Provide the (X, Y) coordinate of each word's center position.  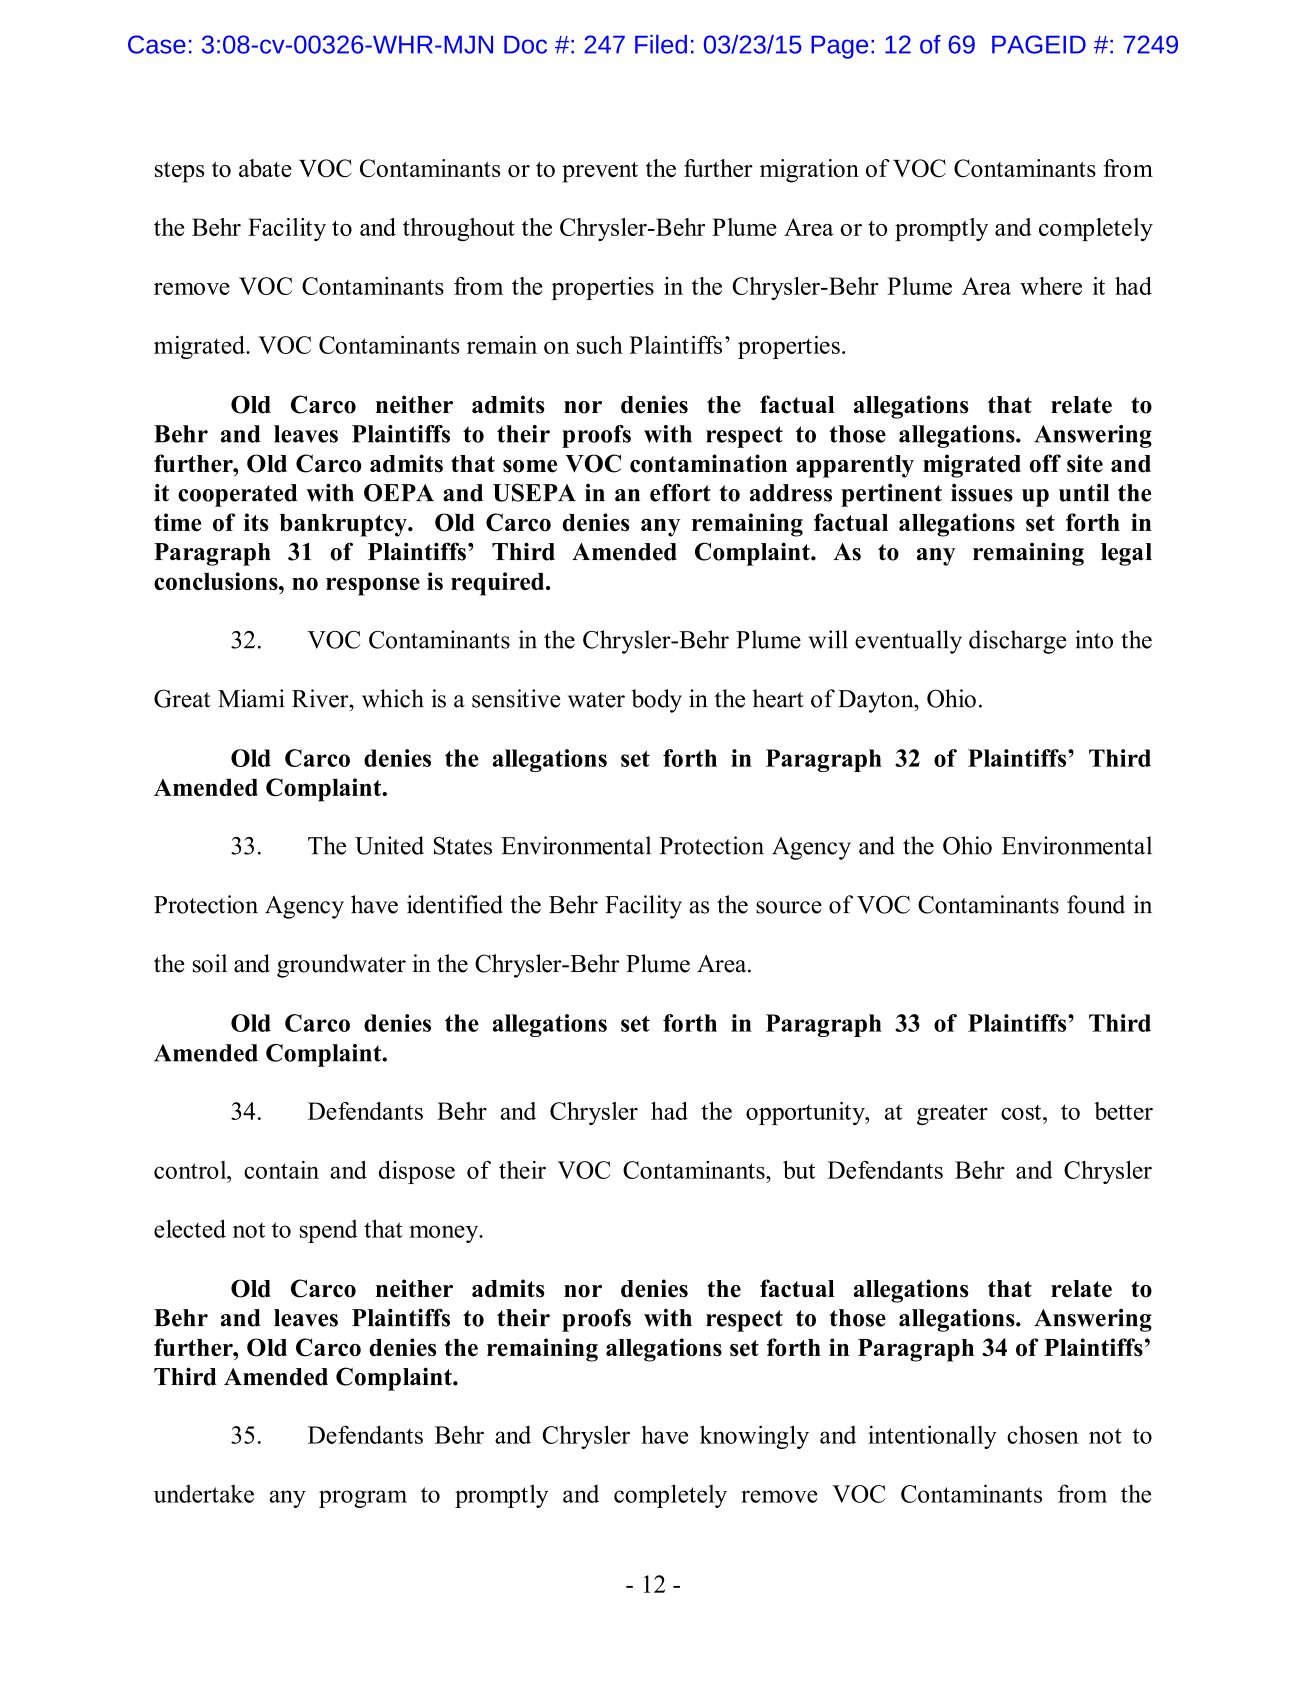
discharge (1017, 642)
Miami (251, 698)
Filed (661, 44)
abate (265, 168)
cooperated (238, 495)
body (656, 701)
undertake (204, 1493)
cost (1022, 1112)
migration (809, 171)
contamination (708, 463)
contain (281, 1170)
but (799, 1170)
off (1045, 463)
